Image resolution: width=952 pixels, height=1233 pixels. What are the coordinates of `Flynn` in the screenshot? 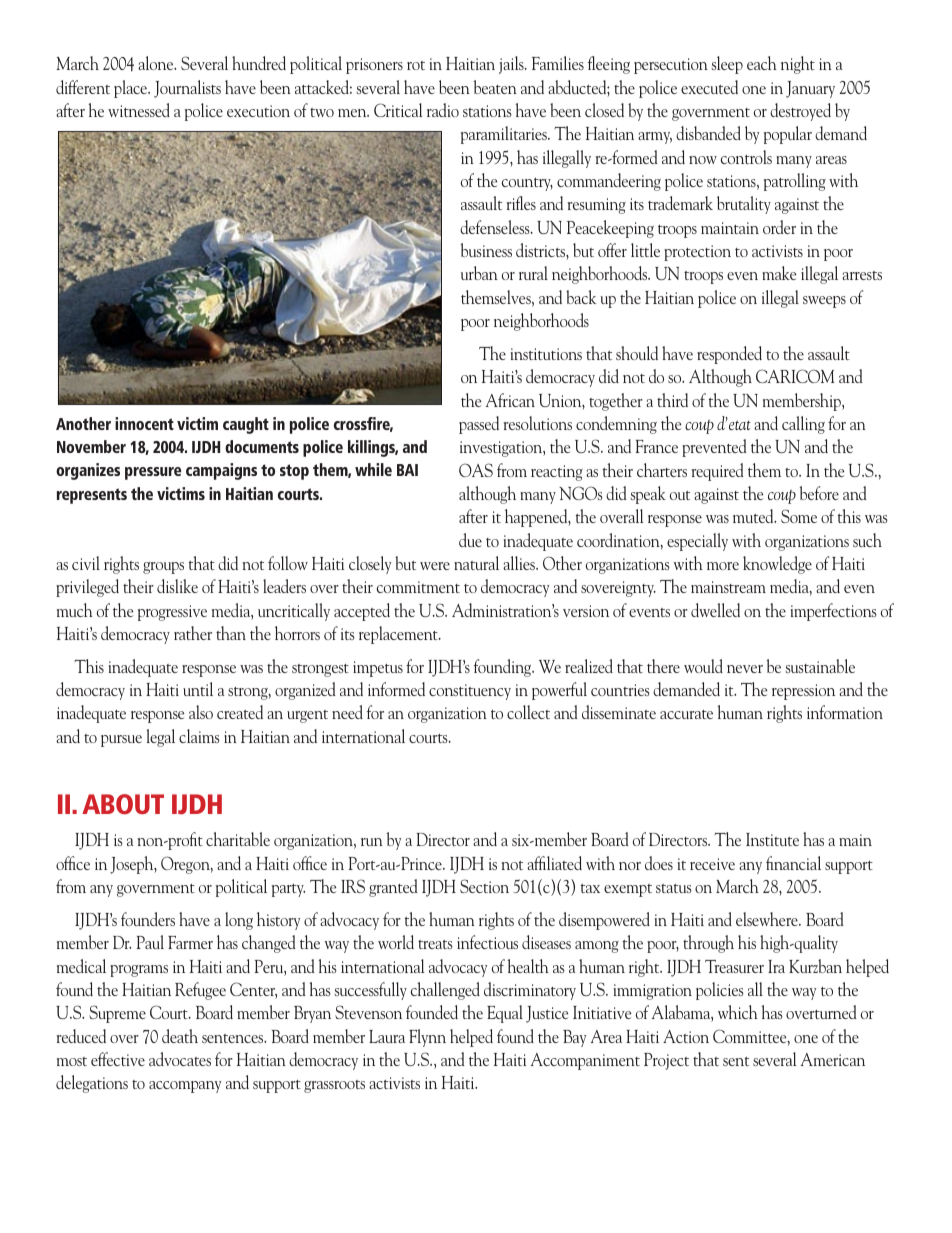 It's located at (427, 1038).
